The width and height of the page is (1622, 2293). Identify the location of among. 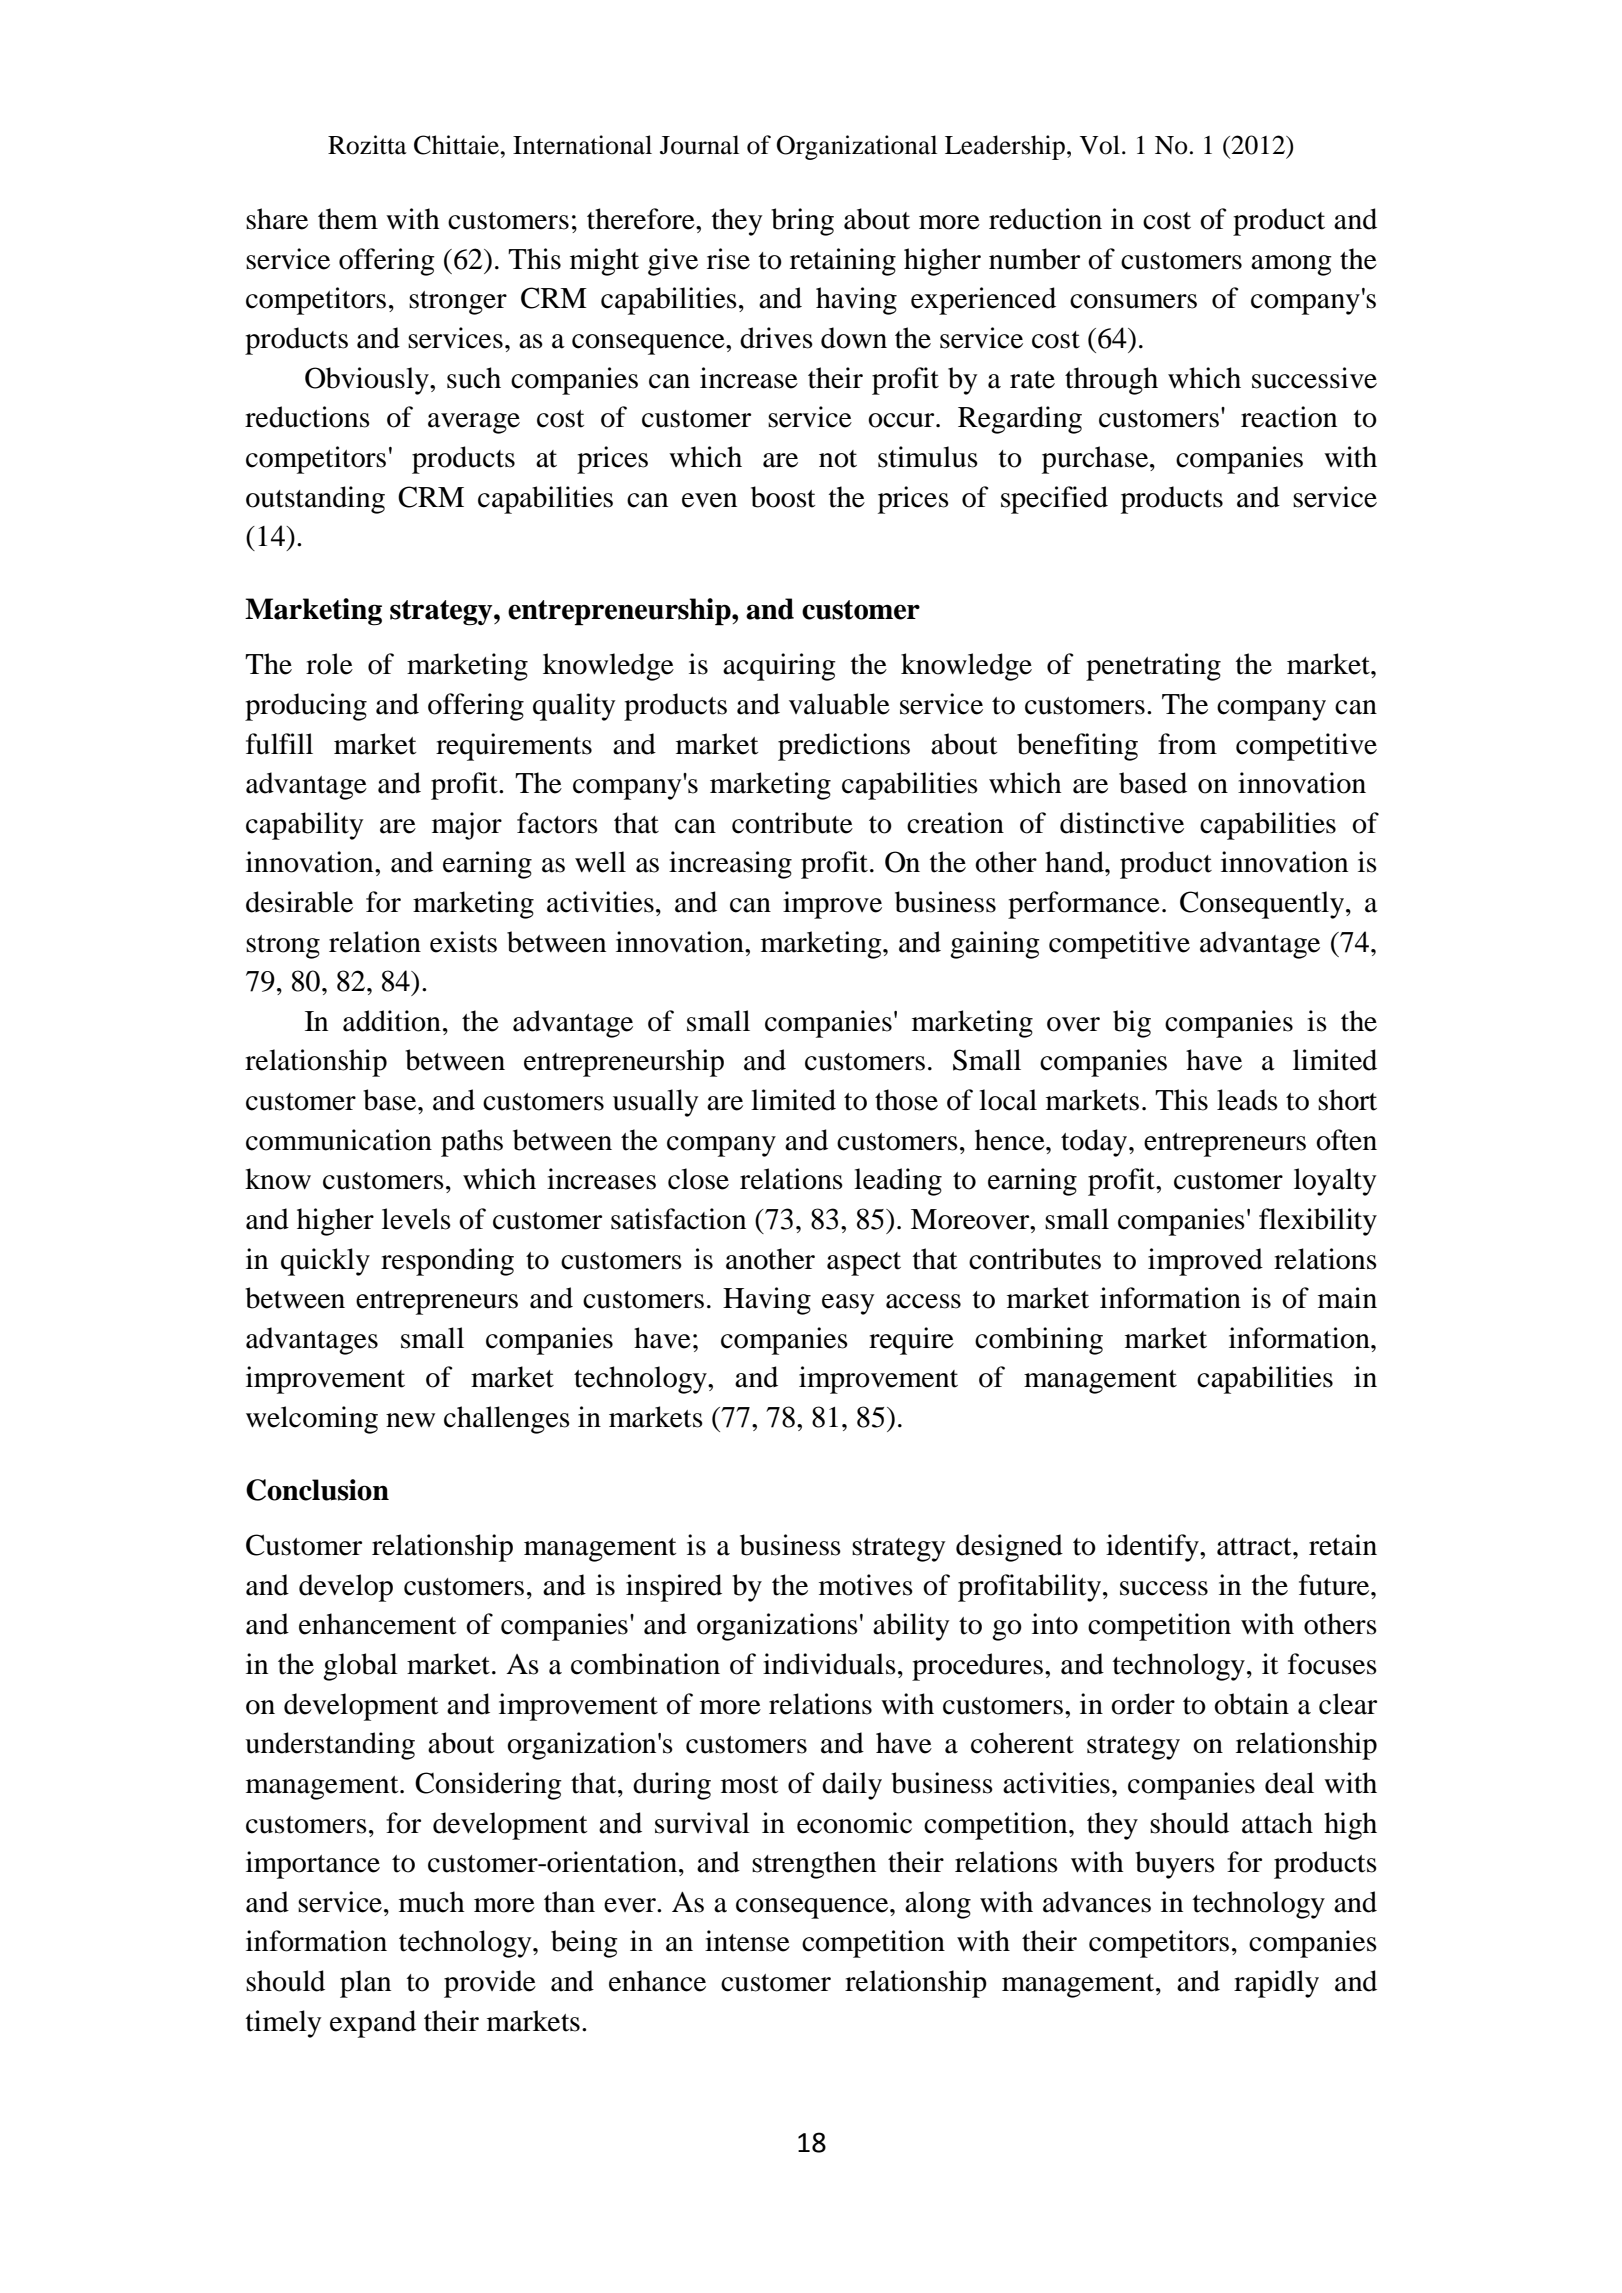
(1291, 265).
